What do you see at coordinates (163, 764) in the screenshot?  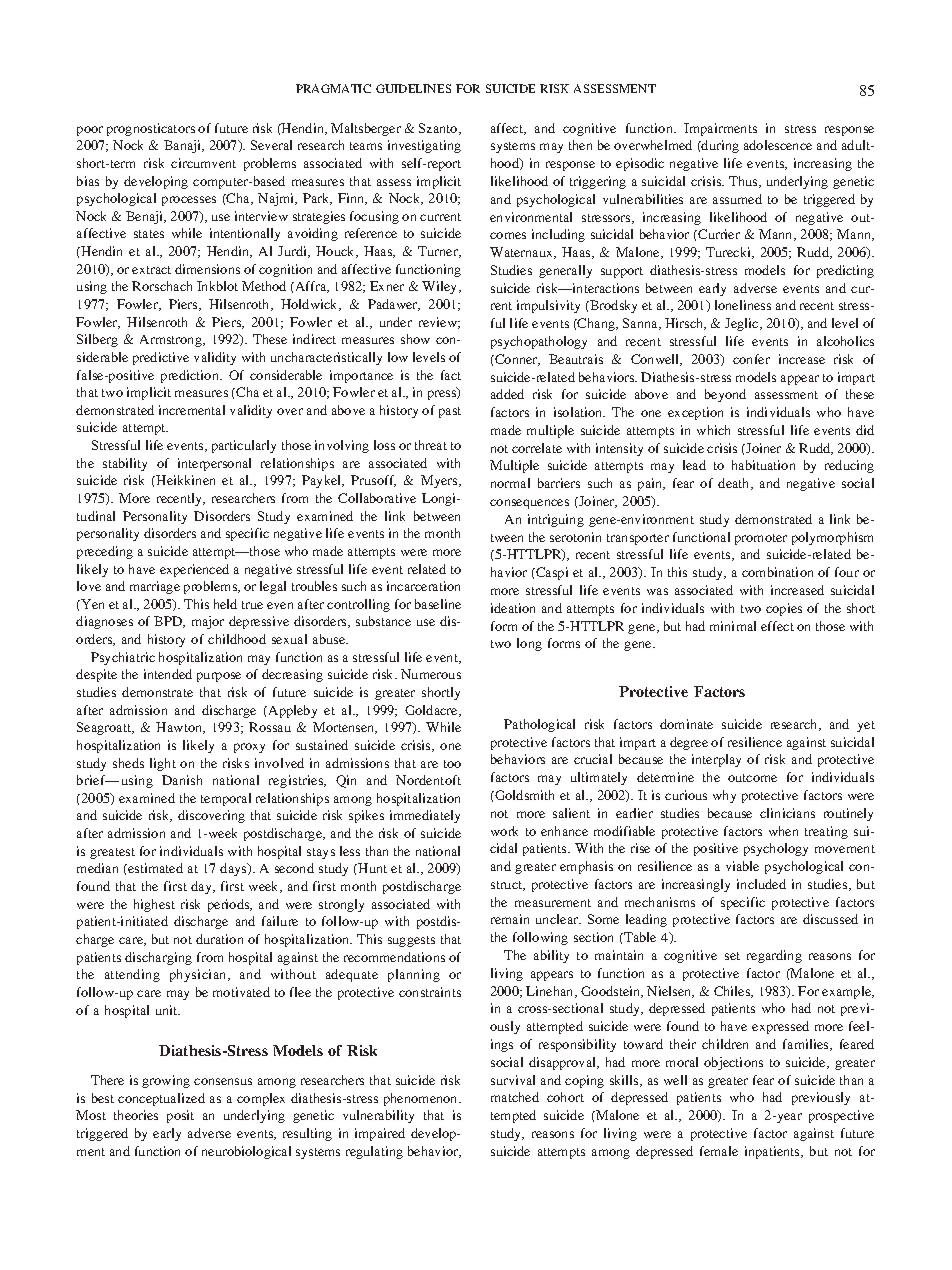 I see `light` at bounding box center [163, 764].
